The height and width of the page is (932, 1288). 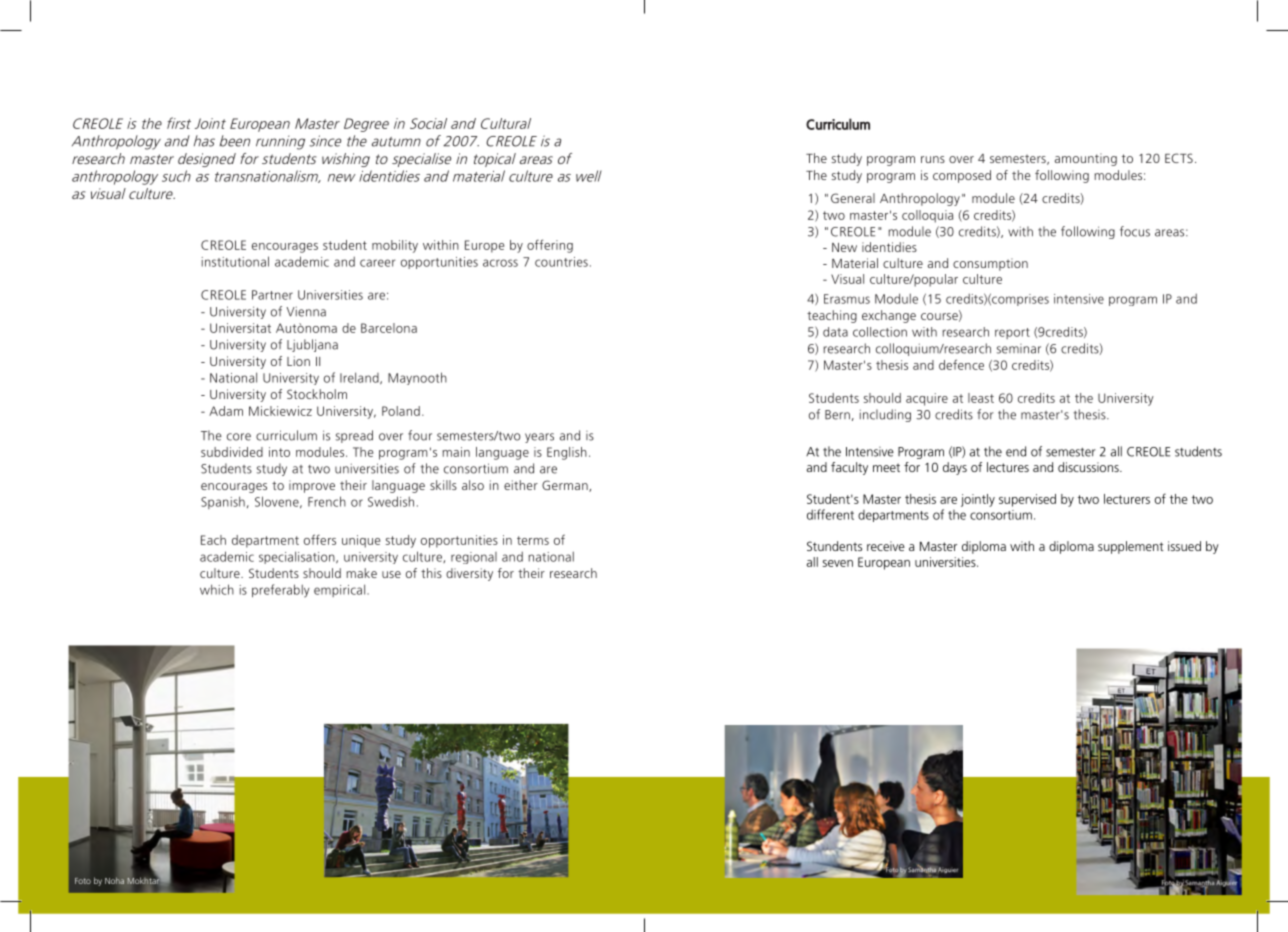 What do you see at coordinates (1086, 159) in the page?
I see `amounting` at bounding box center [1086, 159].
